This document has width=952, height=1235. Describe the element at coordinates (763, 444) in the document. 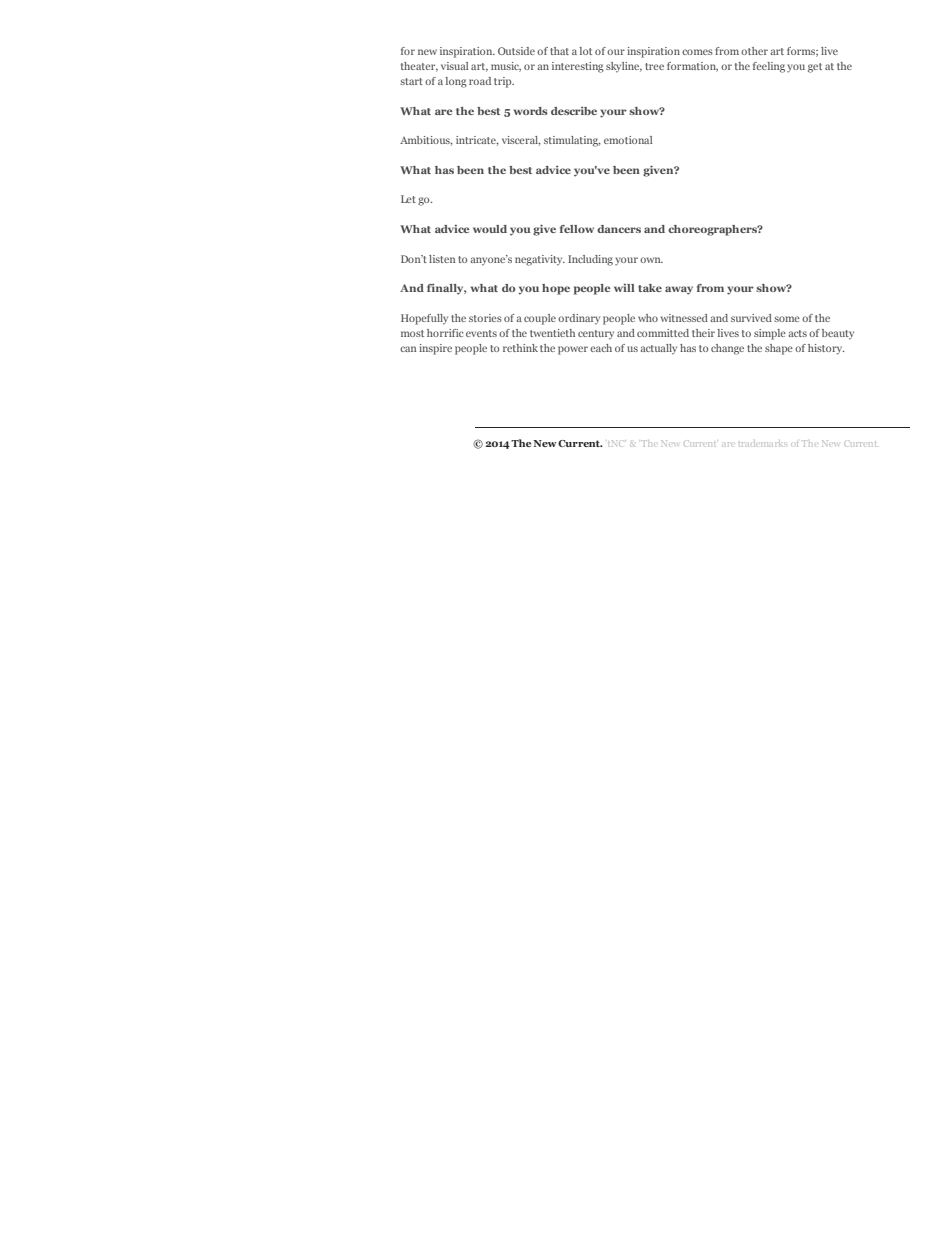

I see `trademarks` at that location.
